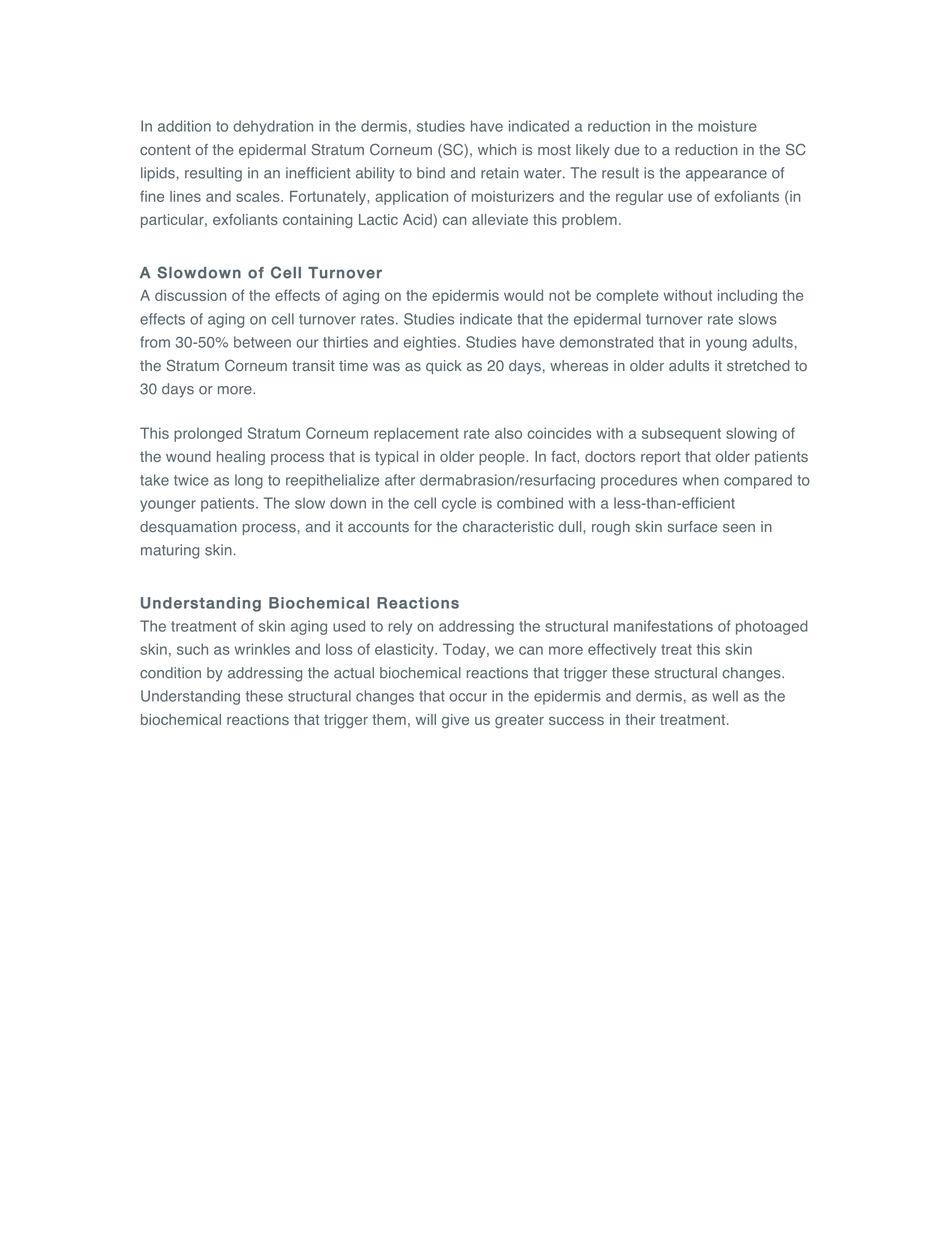 The image size is (952, 1233). I want to click on eighties, so click(431, 343).
